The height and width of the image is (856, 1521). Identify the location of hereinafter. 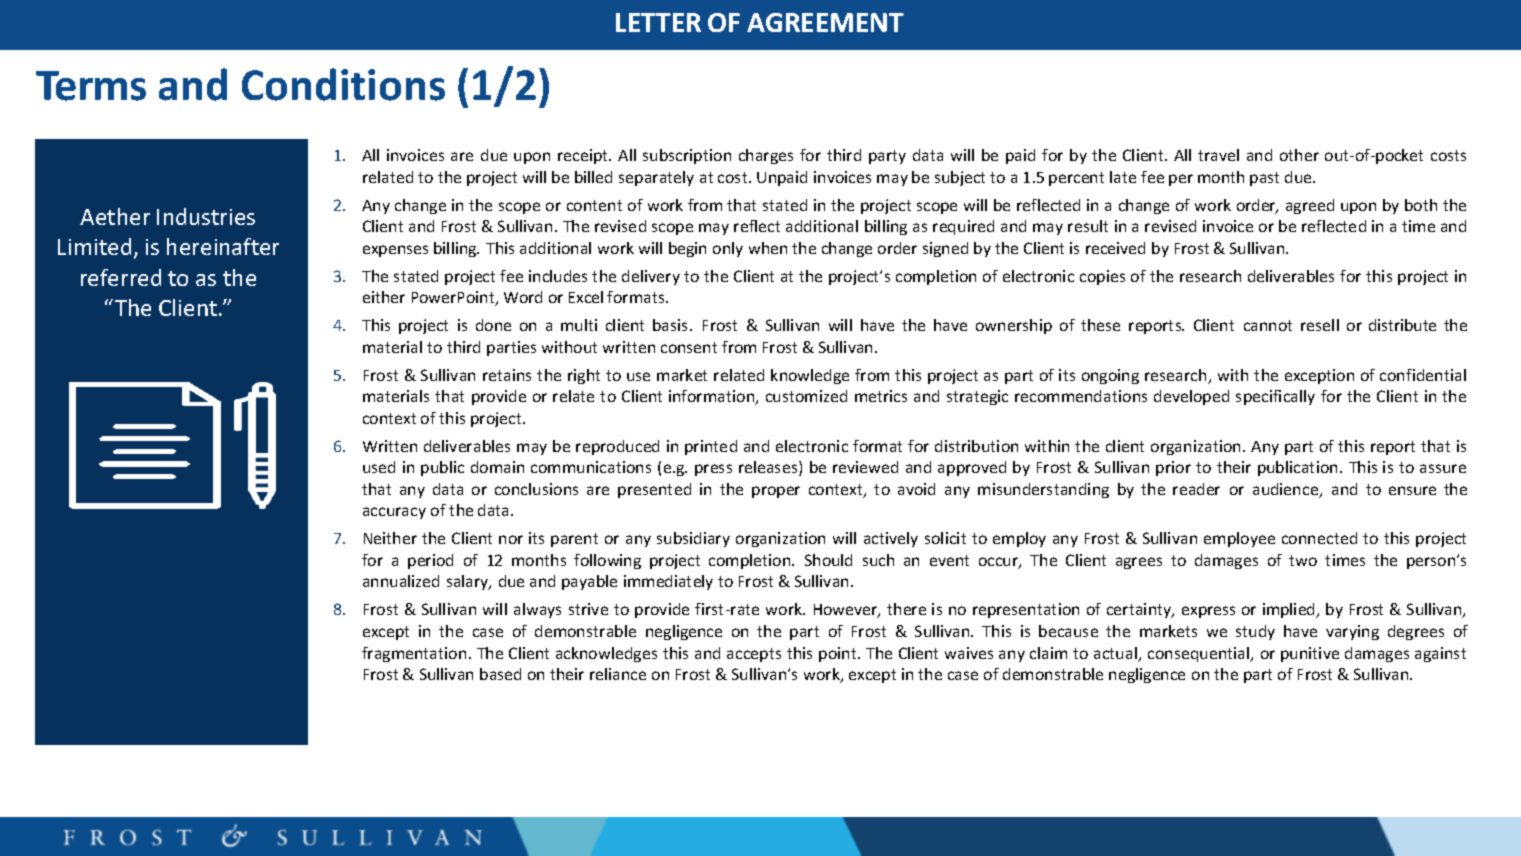
(223, 246).
